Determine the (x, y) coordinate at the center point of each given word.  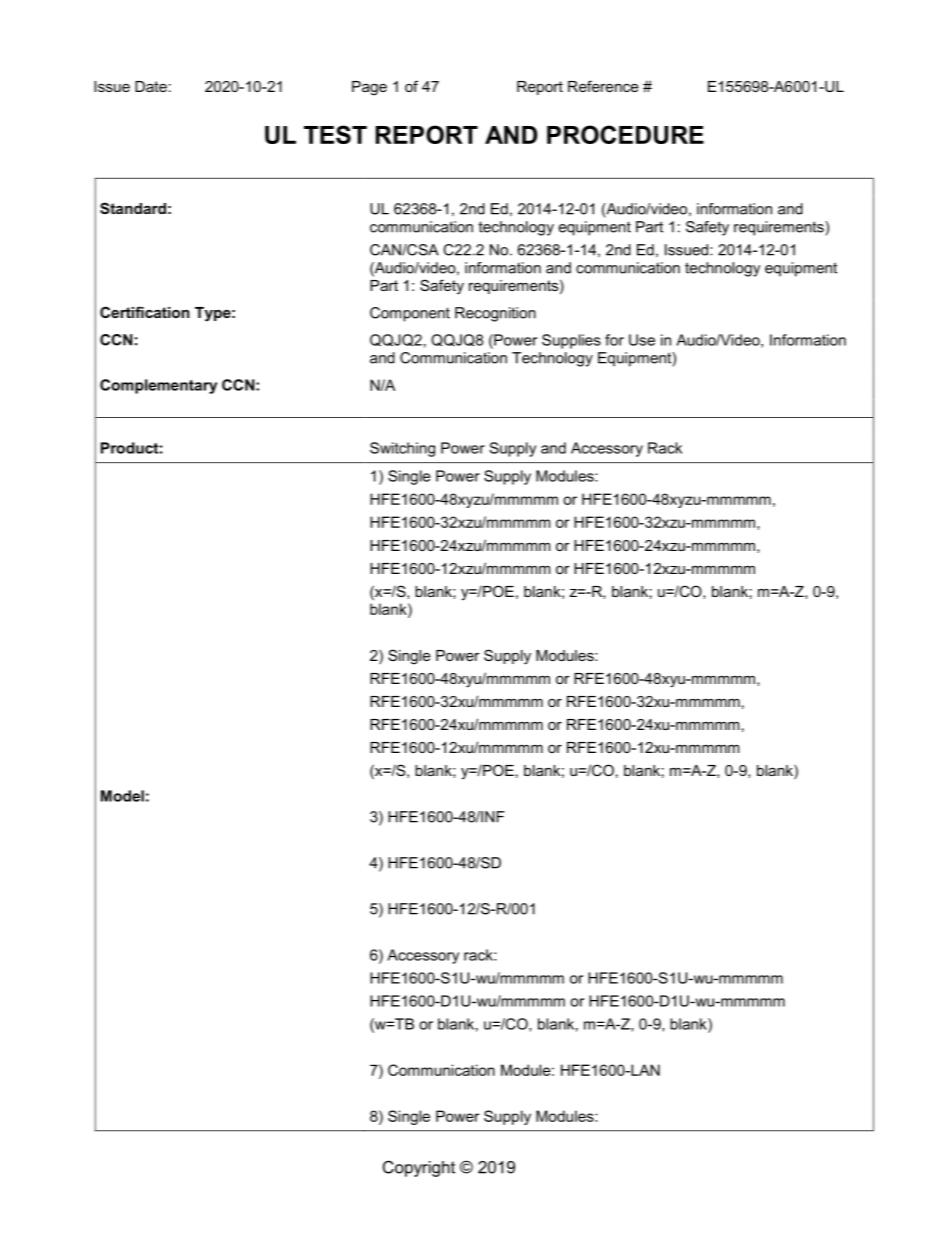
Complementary (158, 386)
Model (122, 796)
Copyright (419, 1168)
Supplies (571, 341)
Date (151, 86)
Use (642, 340)
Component (410, 314)
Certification (144, 312)
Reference (603, 86)
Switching (402, 449)
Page (369, 88)
